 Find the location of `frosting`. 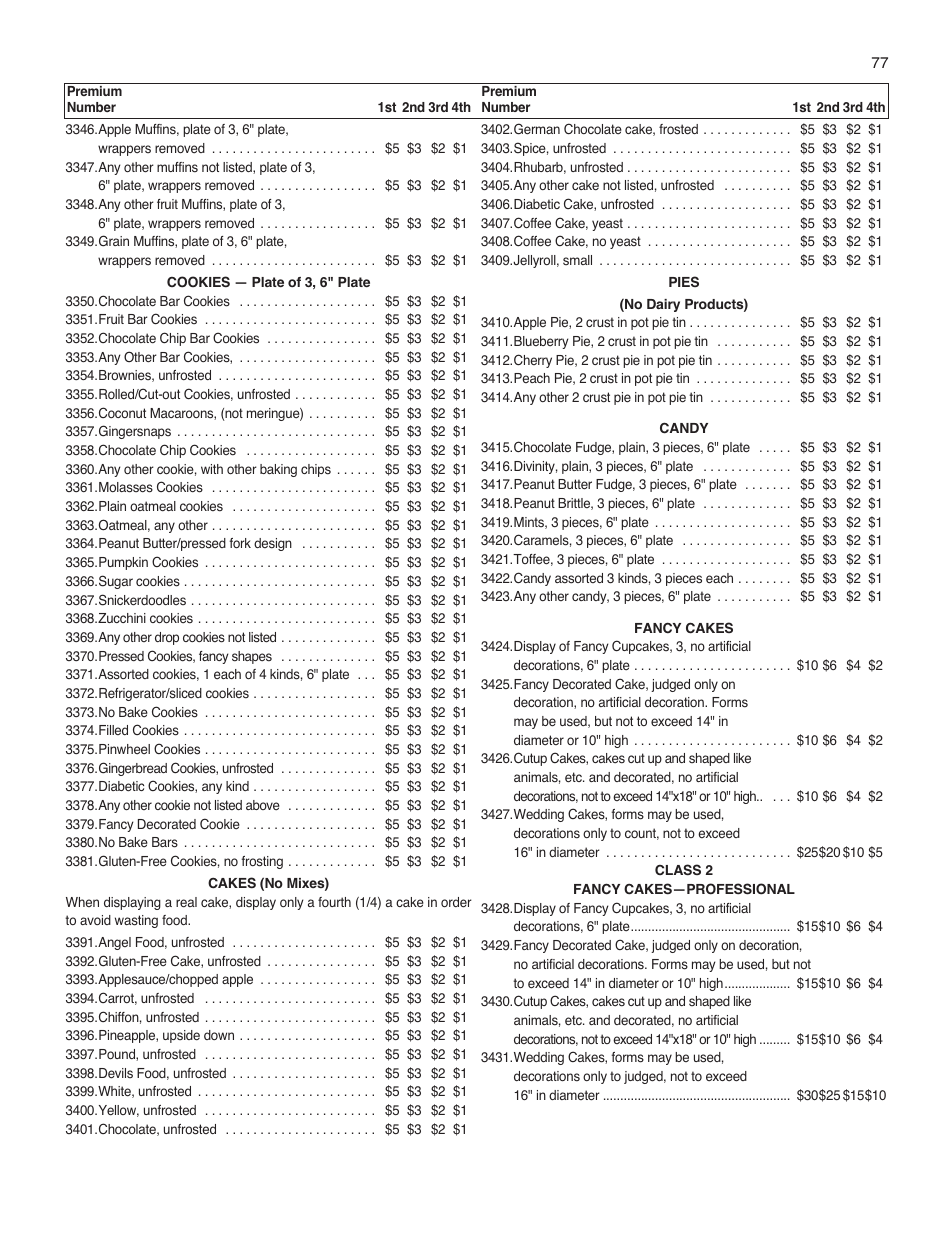

frosting is located at coordinates (262, 862).
